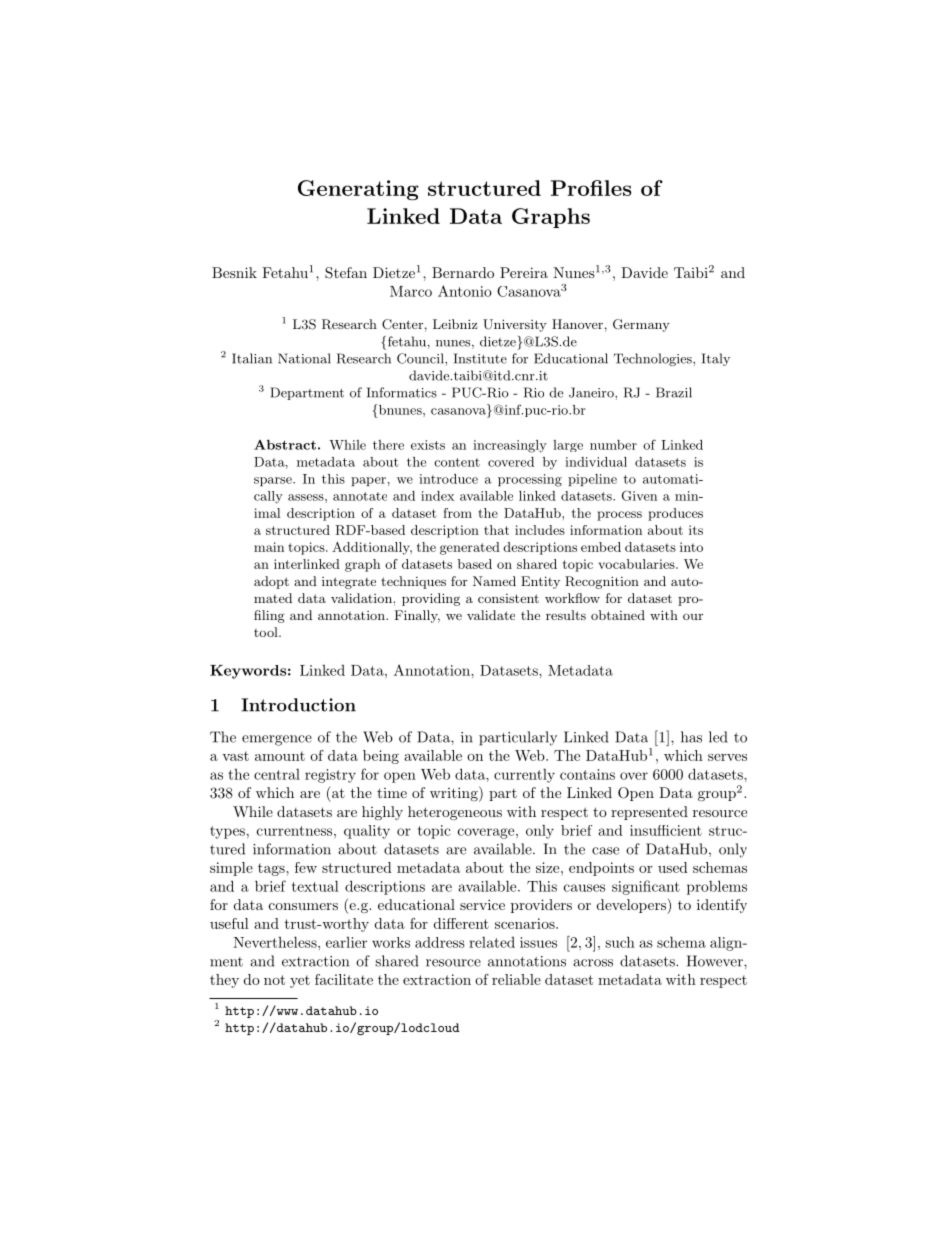 The height and width of the screenshot is (1233, 952). Describe the element at coordinates (304, 358) in the screenshot. I see `National` at that location.
